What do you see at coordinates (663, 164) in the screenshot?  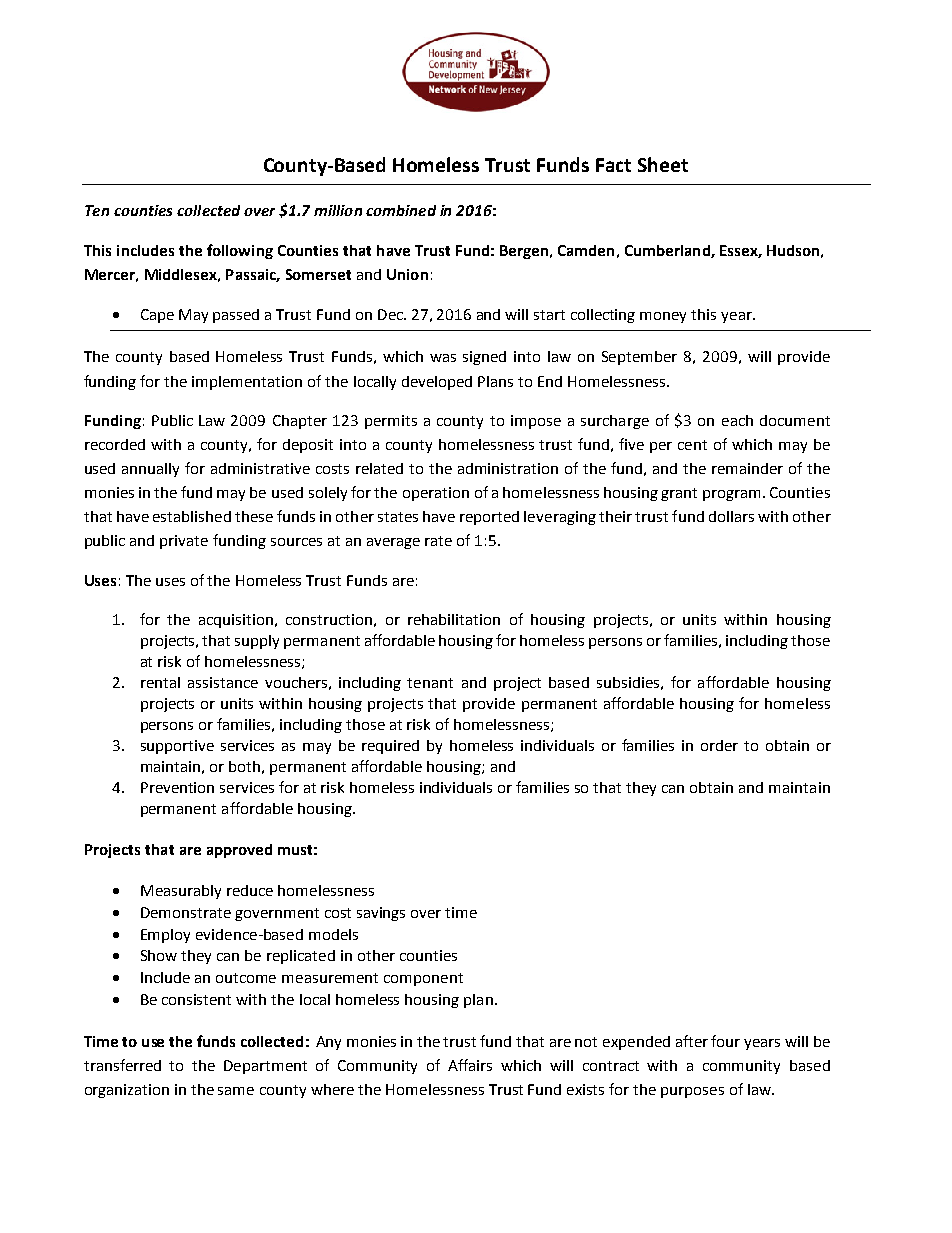 I see `Sheet` at bounding box center [663, 164].
